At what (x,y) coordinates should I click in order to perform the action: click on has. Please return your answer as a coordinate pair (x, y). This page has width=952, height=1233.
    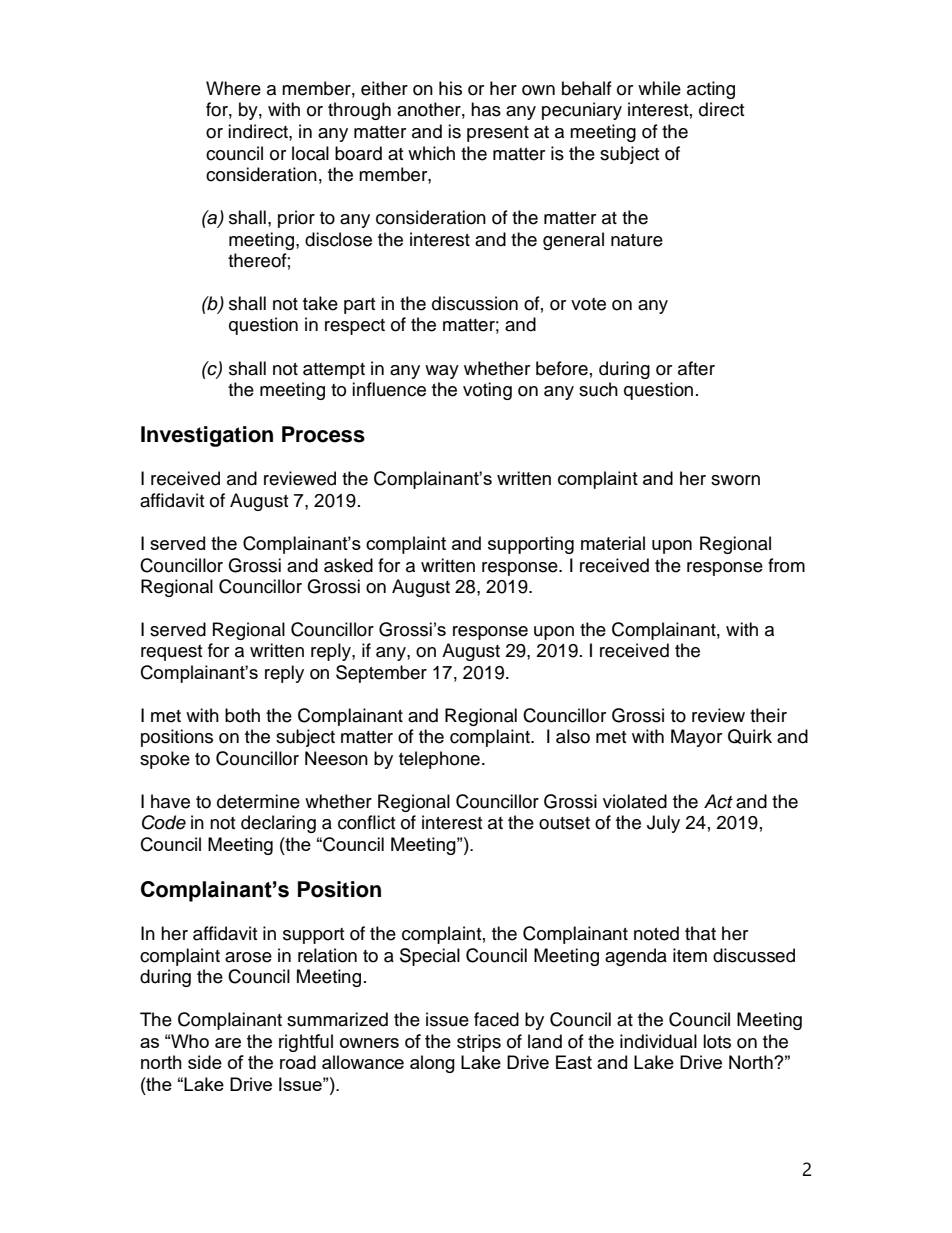
    Looking at the image, I should click on (486, 109).
